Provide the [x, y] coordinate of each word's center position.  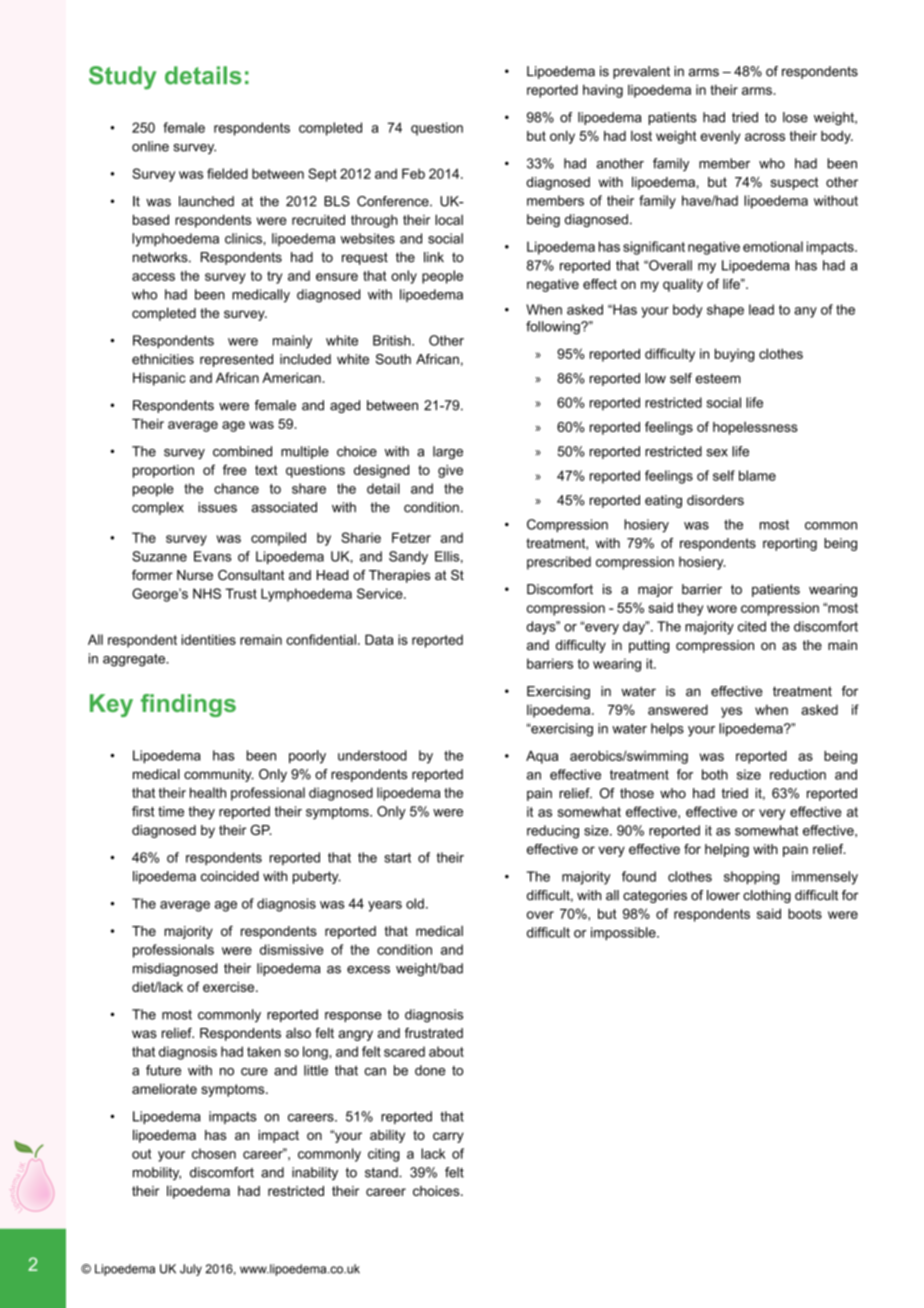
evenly [720, 137]
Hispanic [159, 379]
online [150, 146]
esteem [718, 378]
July [191, 1270]
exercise [230, 987]
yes [731, 712]
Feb [413, 173]
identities [208, 639]
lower [723, 895]
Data [379, 639]
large [448, 453]
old [415, 903]
